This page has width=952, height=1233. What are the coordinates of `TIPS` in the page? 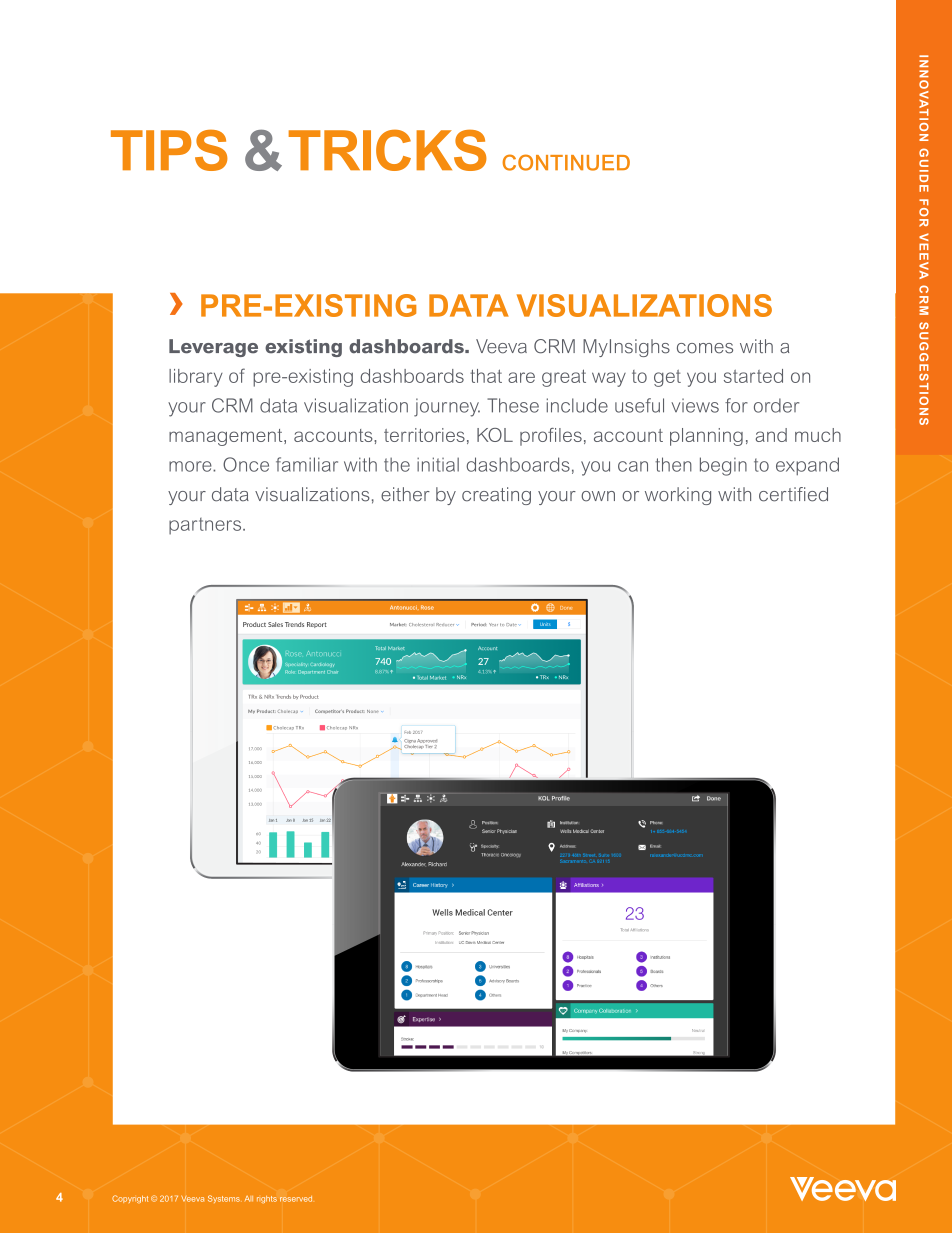 It's located at (169, 150).
